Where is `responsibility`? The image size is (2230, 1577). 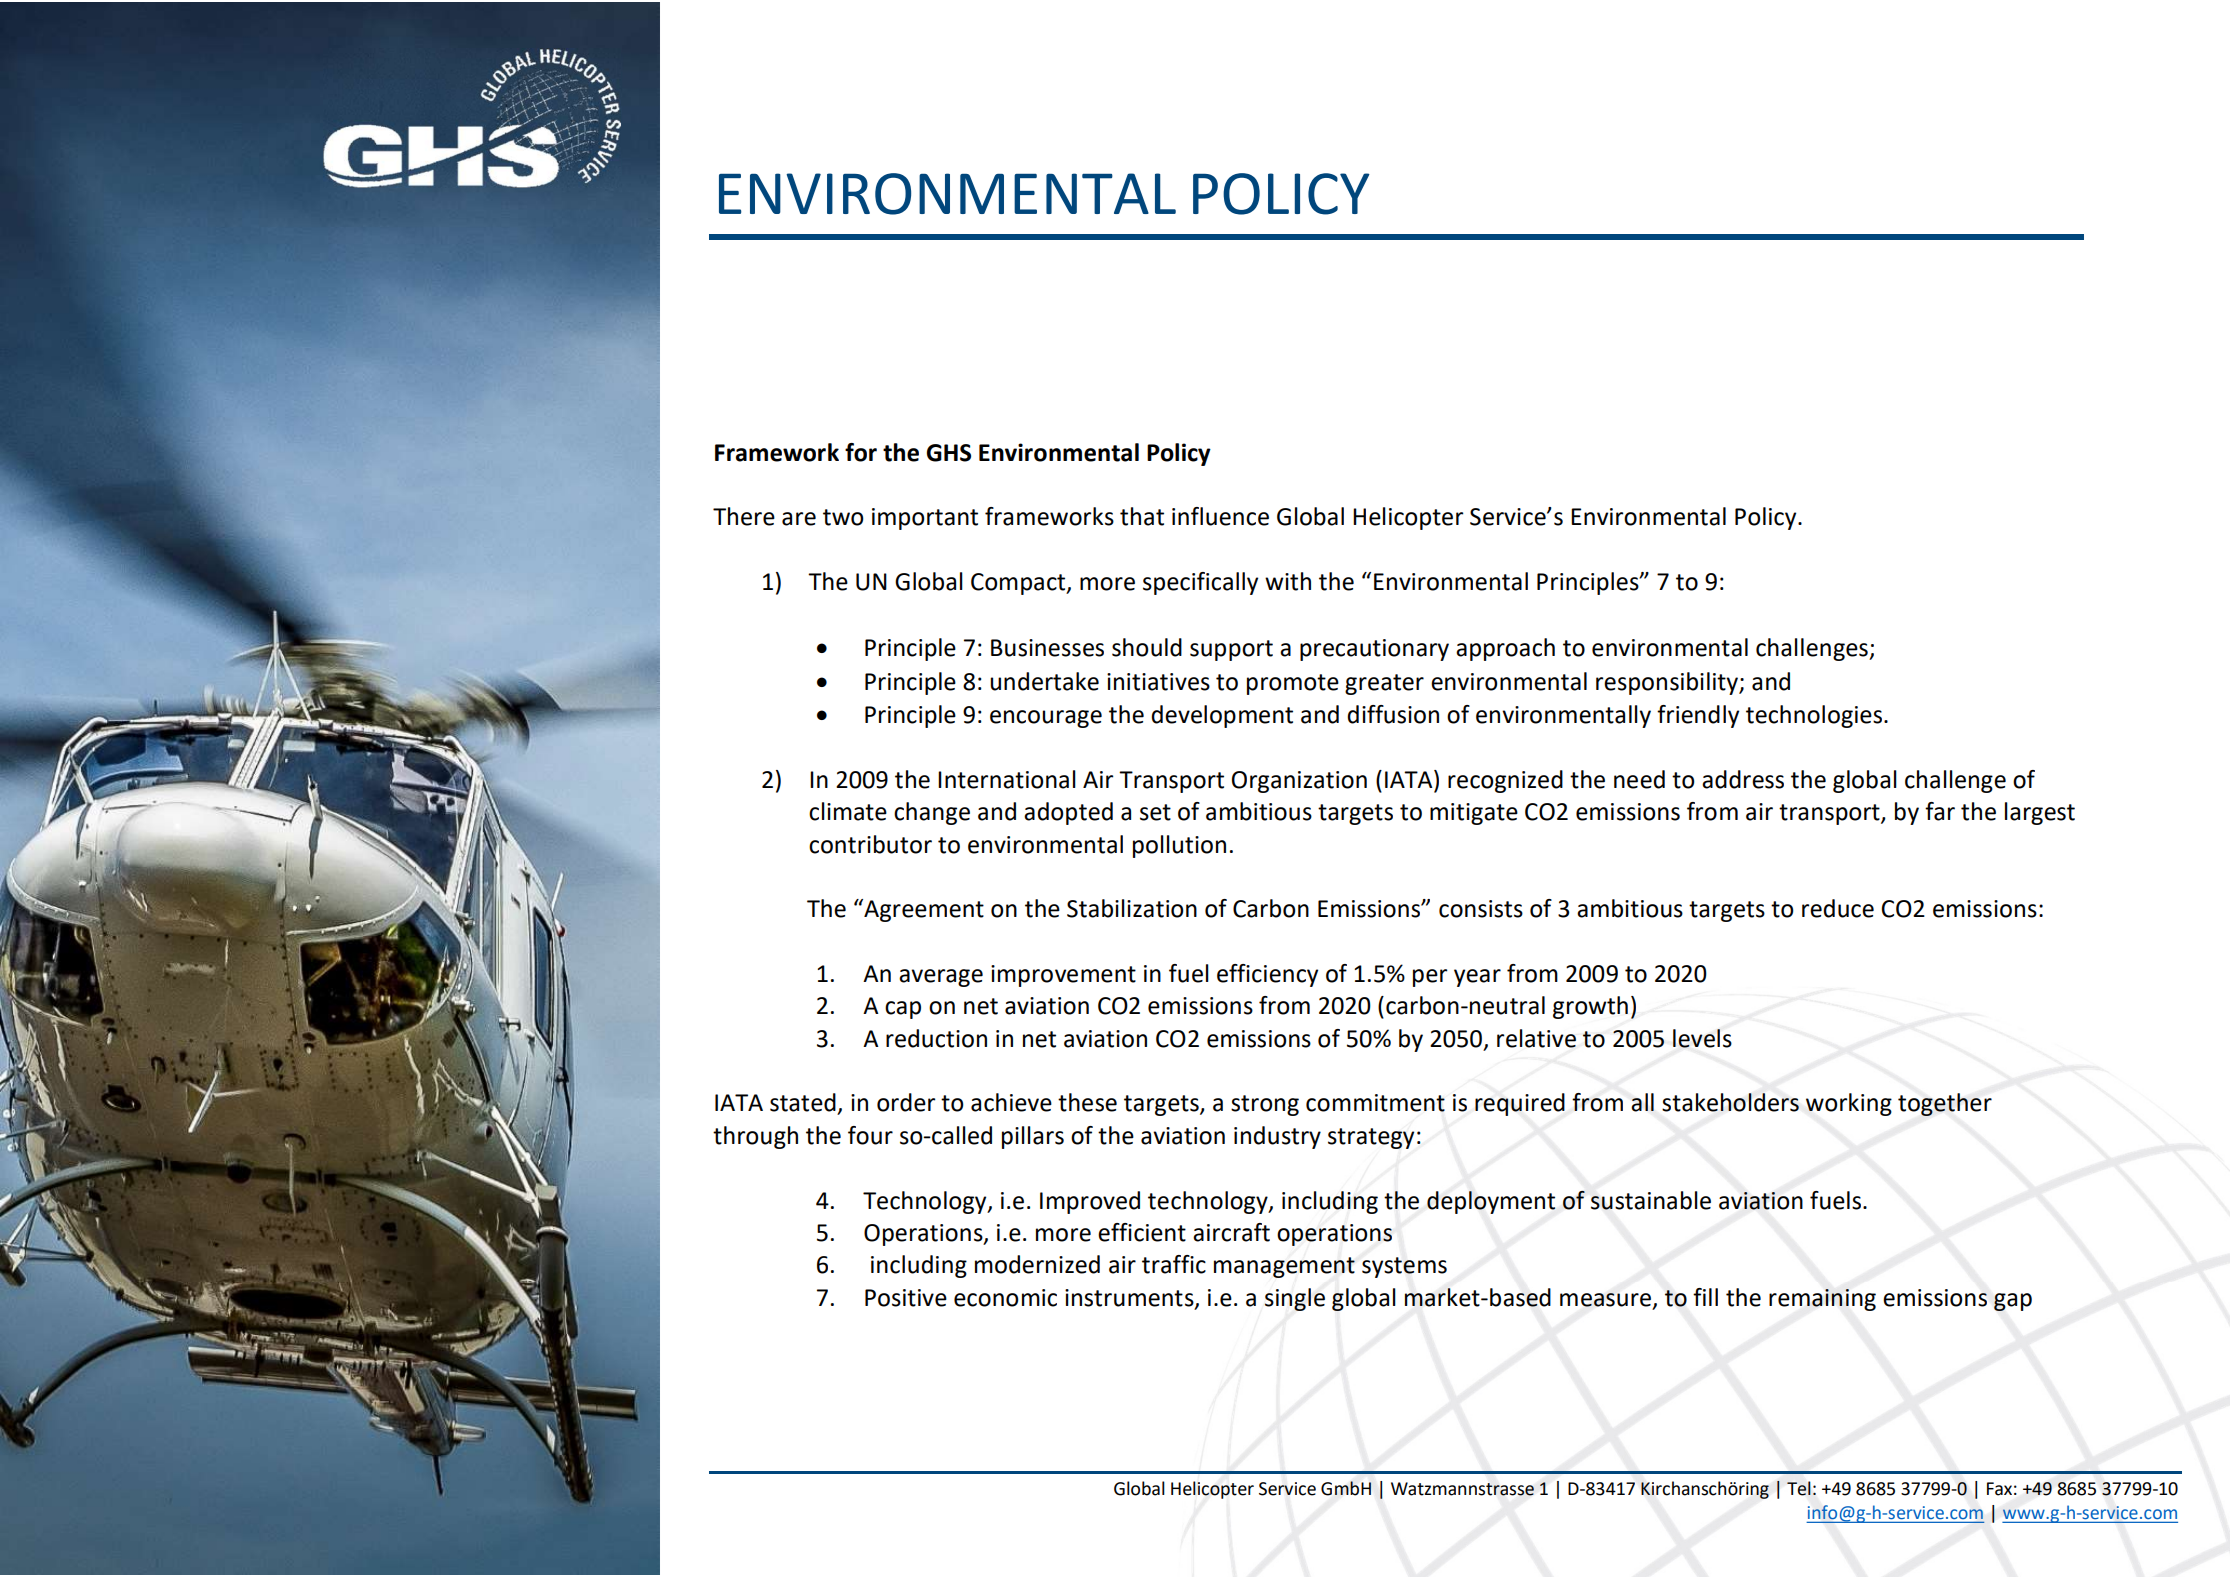
responsibility is located at coordinates (1668, 683).
